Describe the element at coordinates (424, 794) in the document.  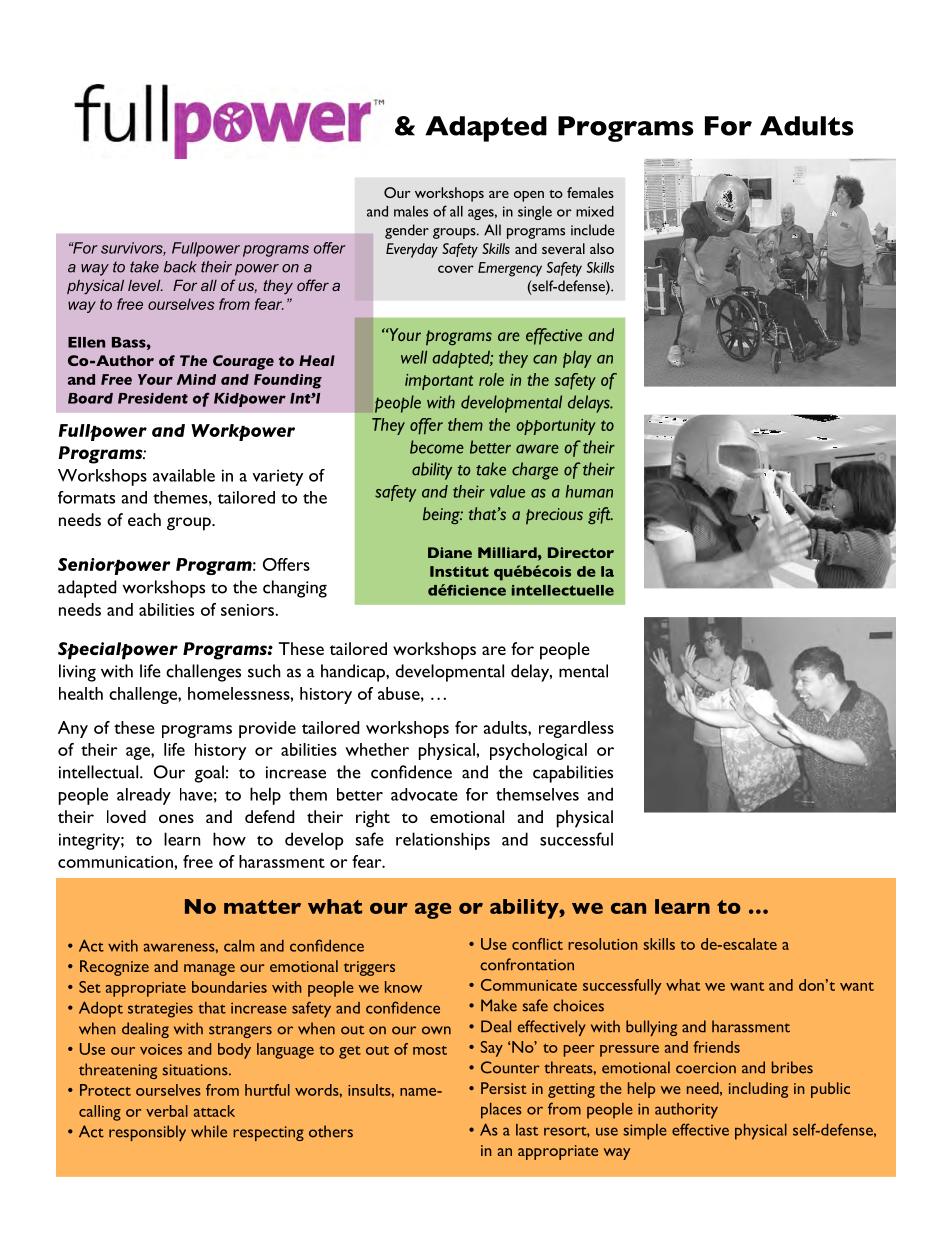
I see `advocate` at that location.
